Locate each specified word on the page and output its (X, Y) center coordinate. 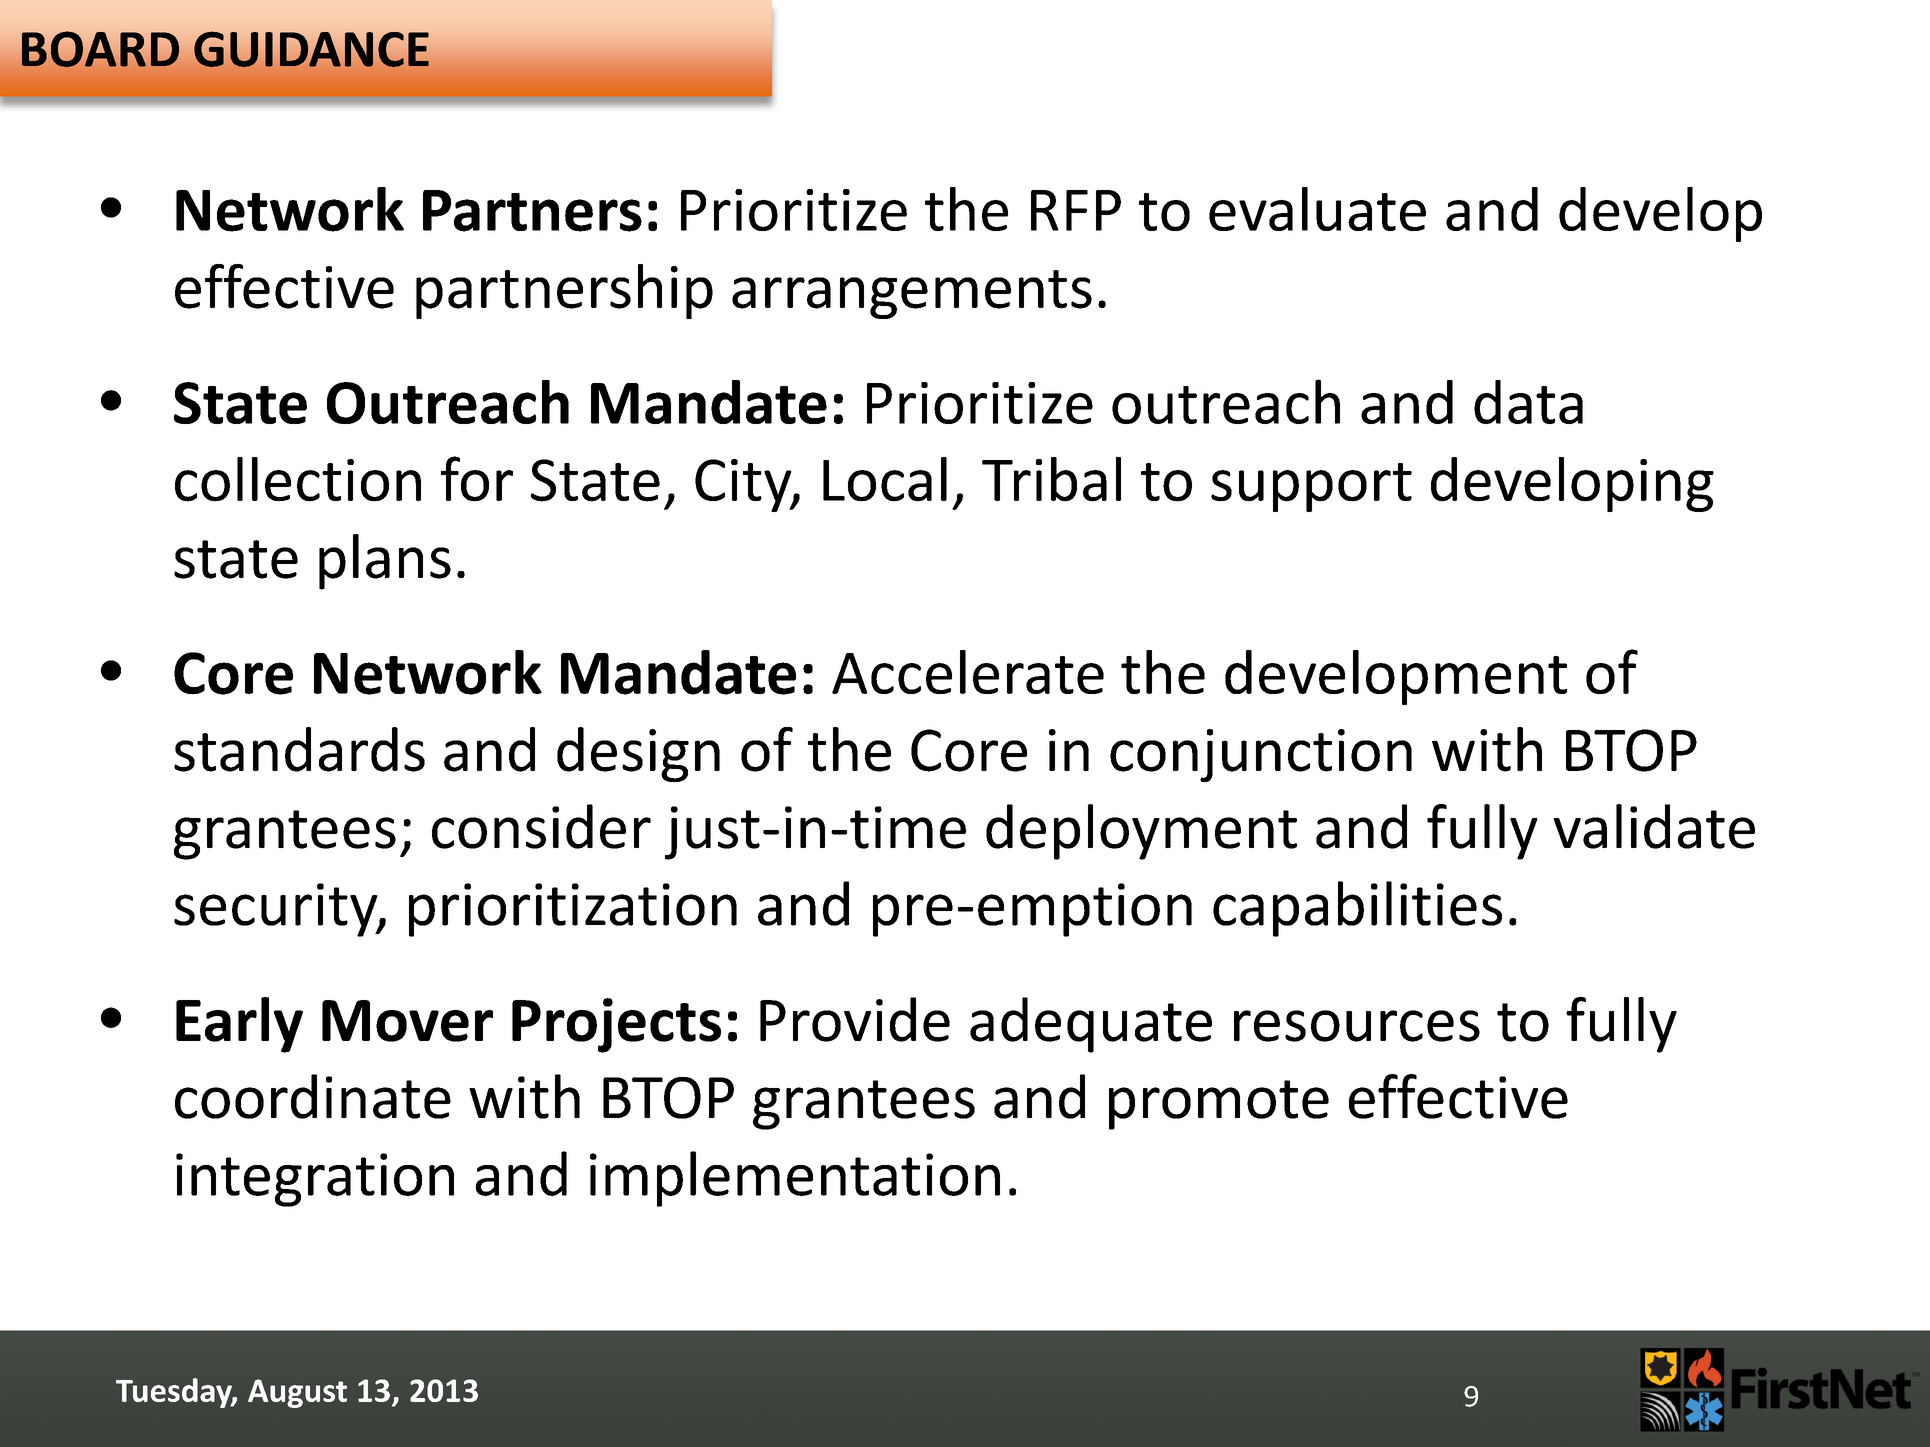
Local (885, 479)
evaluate (1317, 209)
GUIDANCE (311, 49)
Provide (855, 1019)
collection (298, 479)
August (297, 1393)
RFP (1076, 210)
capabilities (1357, 909)
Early (239, 1025)
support (1311, 487)
